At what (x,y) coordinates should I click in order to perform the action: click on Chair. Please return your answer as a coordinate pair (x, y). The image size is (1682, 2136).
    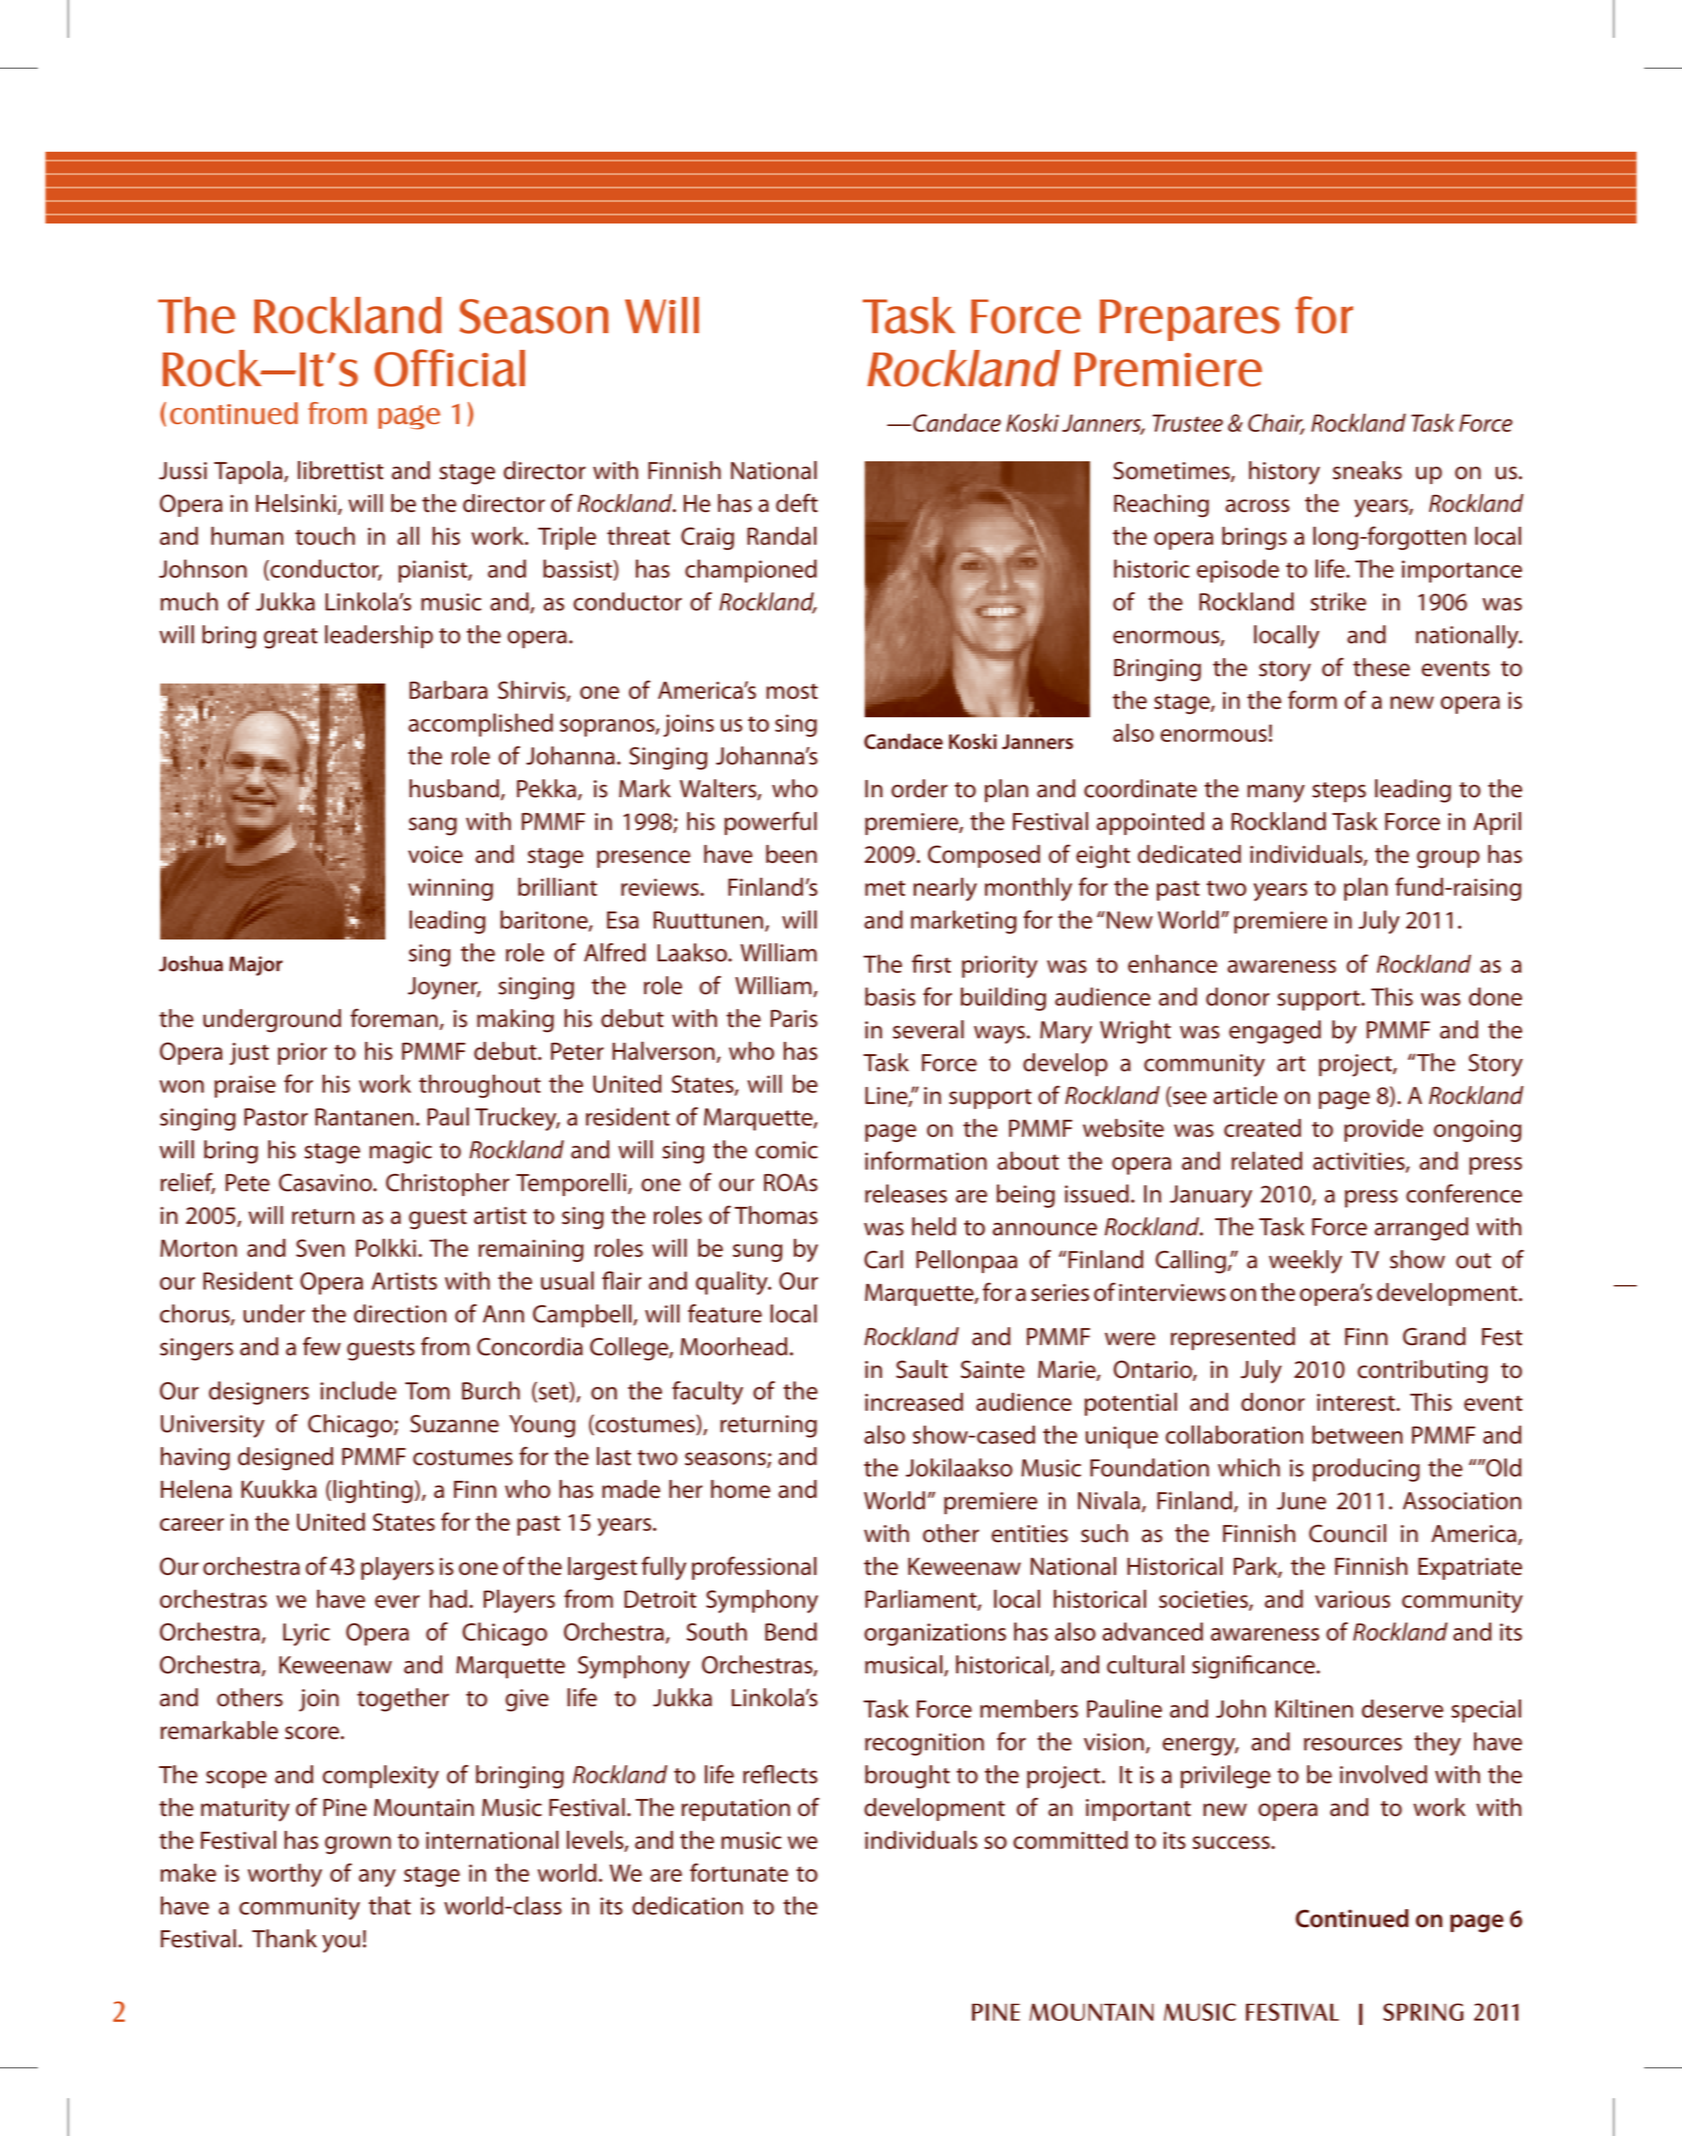
    Looking at the image, I should click on (1276, 423).
